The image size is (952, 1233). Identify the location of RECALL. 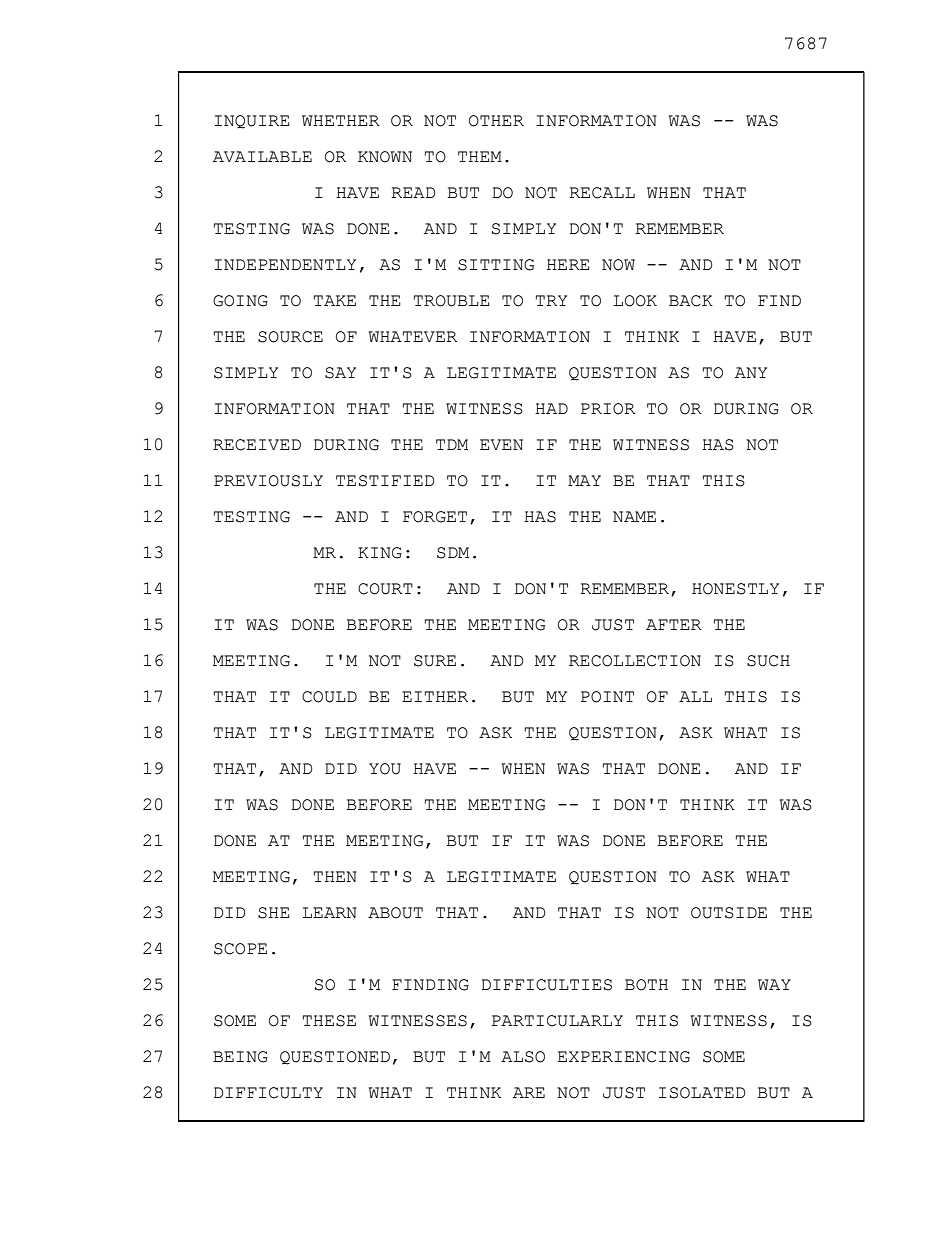
(602, 193).
